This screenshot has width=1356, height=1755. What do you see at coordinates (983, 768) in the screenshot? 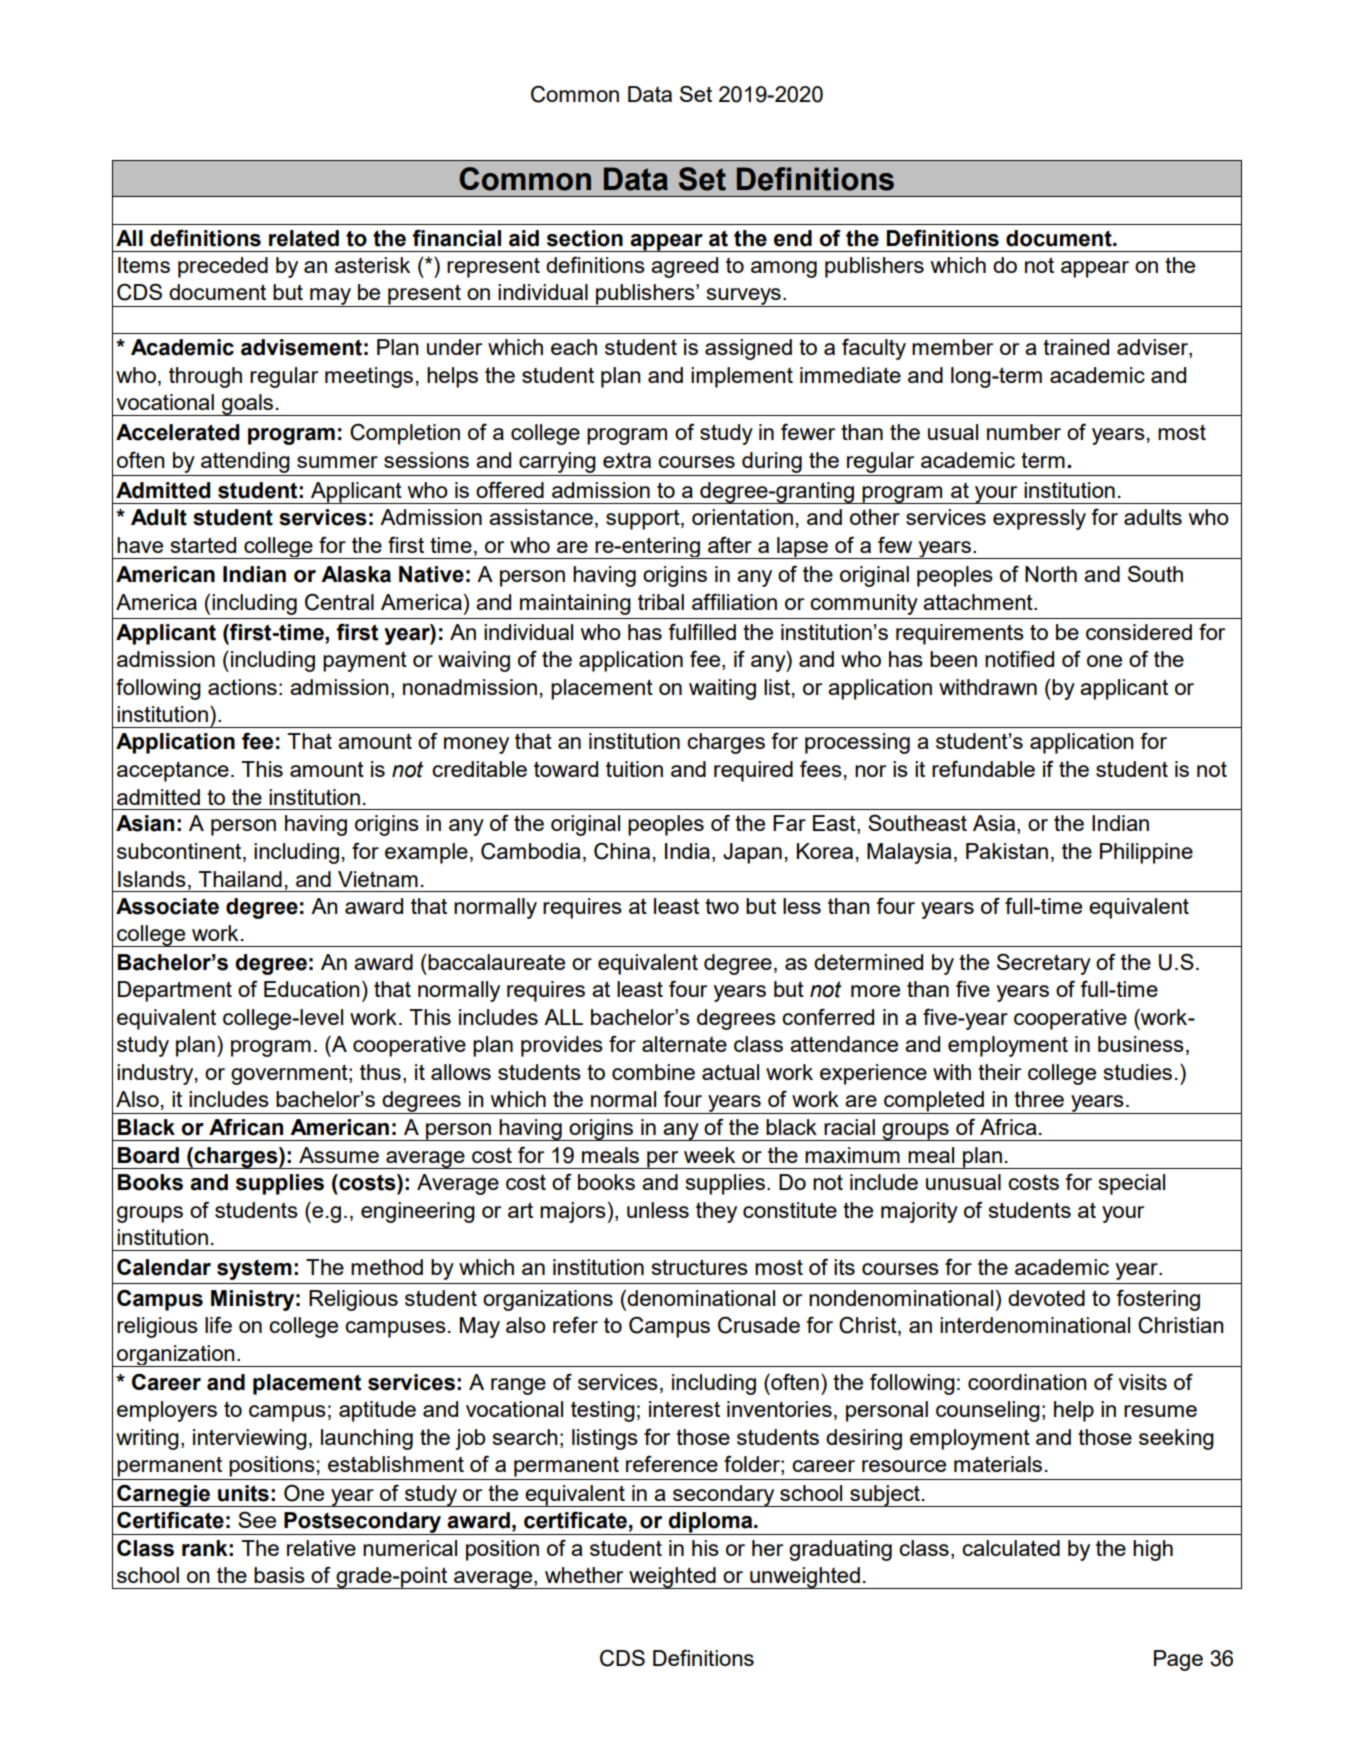
I see `refundable` at bounding box center [983, 768].
